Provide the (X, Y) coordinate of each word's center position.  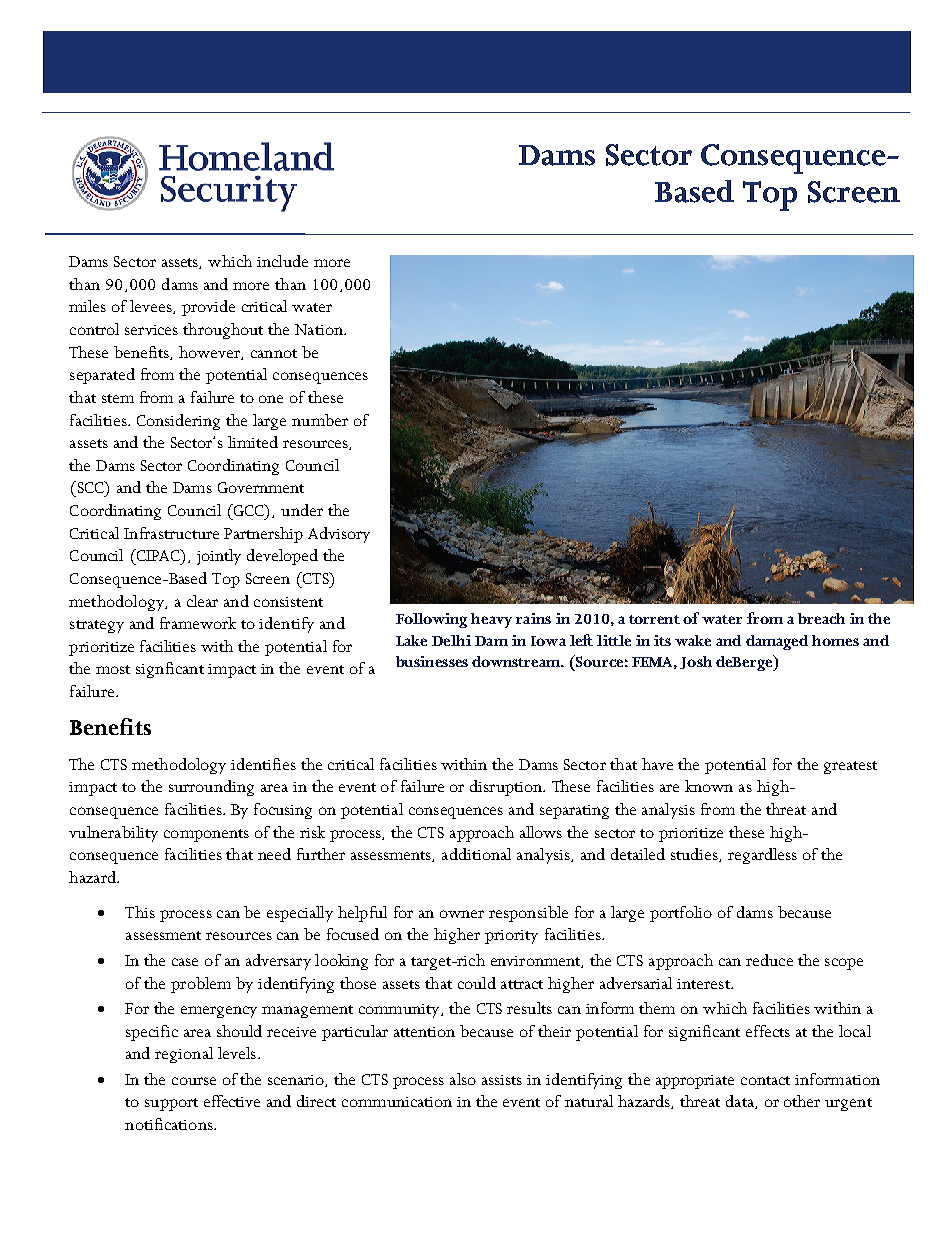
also (463, 1079)
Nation (320, 329)
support (171, 1104)
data (741, 1102)
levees (152, 307)
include (282, 261)
